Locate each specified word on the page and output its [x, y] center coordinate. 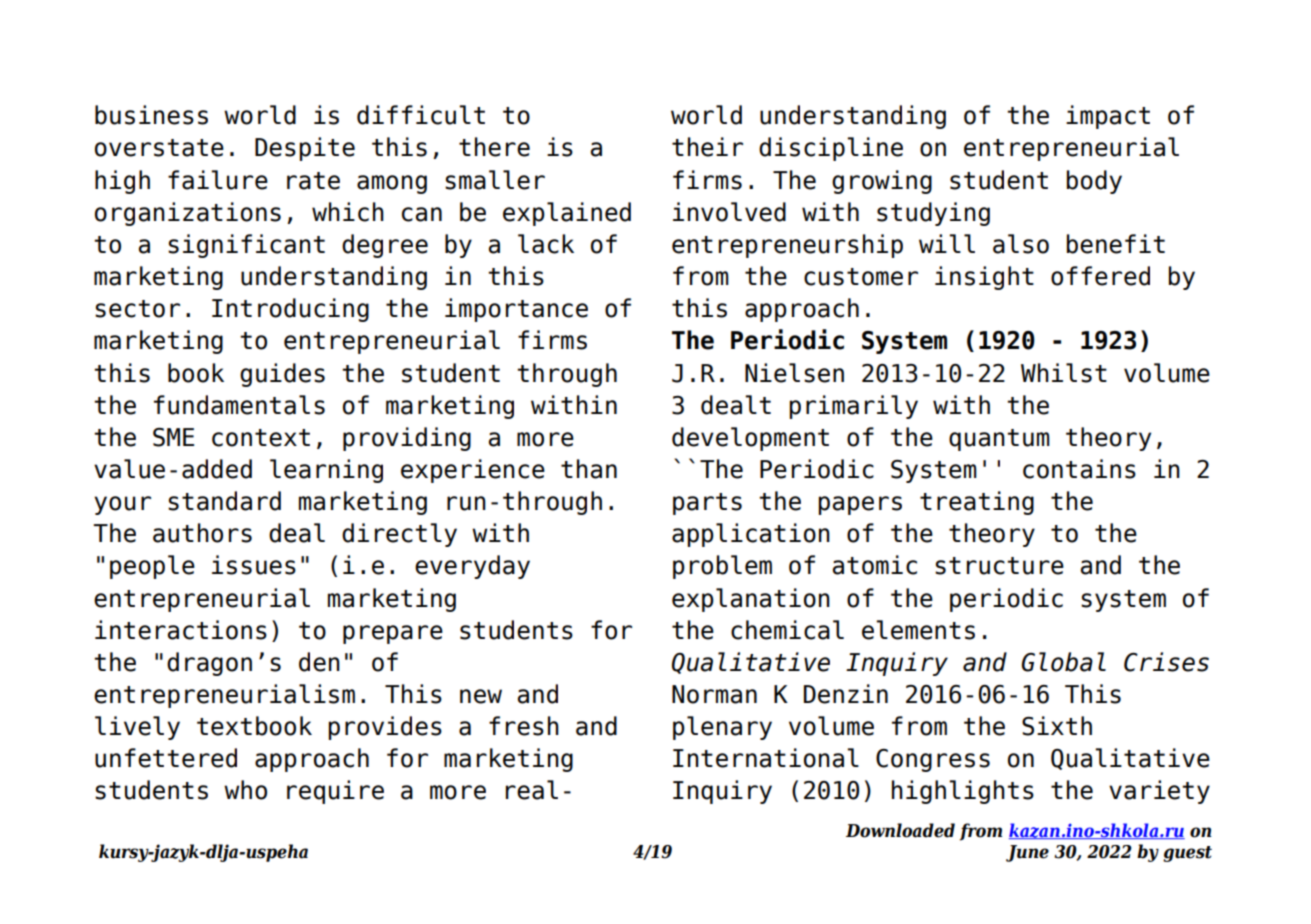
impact [1108, 117]
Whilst [1064, 373]
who [245, 790]
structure [999, 566]
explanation [751, 600]
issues [254, 565]
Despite [305, 149]
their [707, 147]
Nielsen [794, 373]
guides [282, 375]
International [766, 758]
